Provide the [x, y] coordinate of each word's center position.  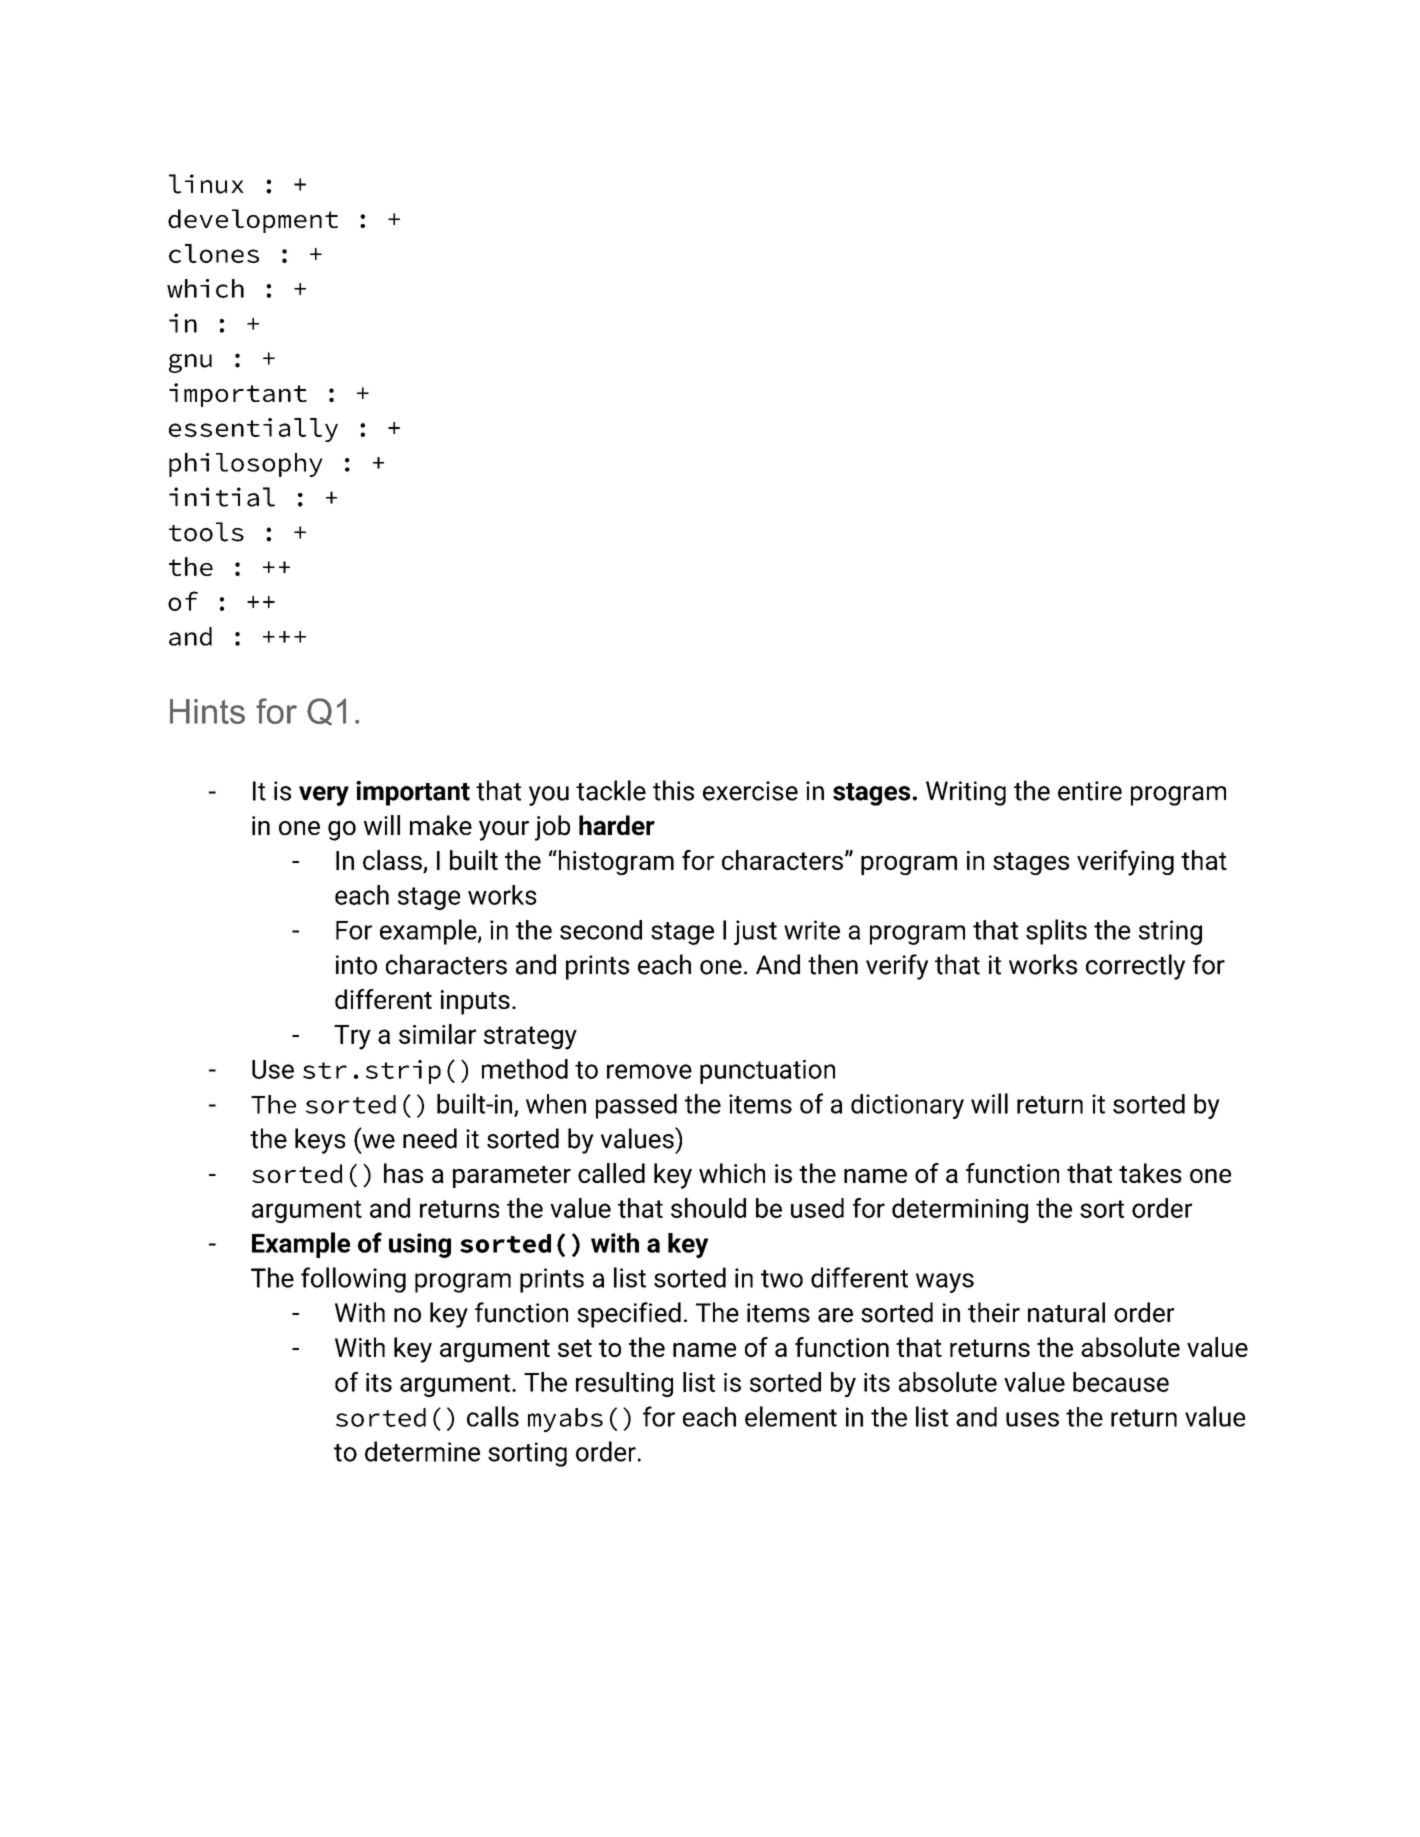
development [253, 221]
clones [214, 253]
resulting [624, 1384]
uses [1032, 1419]
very [324, 796]
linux [206, 184]
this [673, 790]
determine [422, 1451]
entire [1090, 791]
